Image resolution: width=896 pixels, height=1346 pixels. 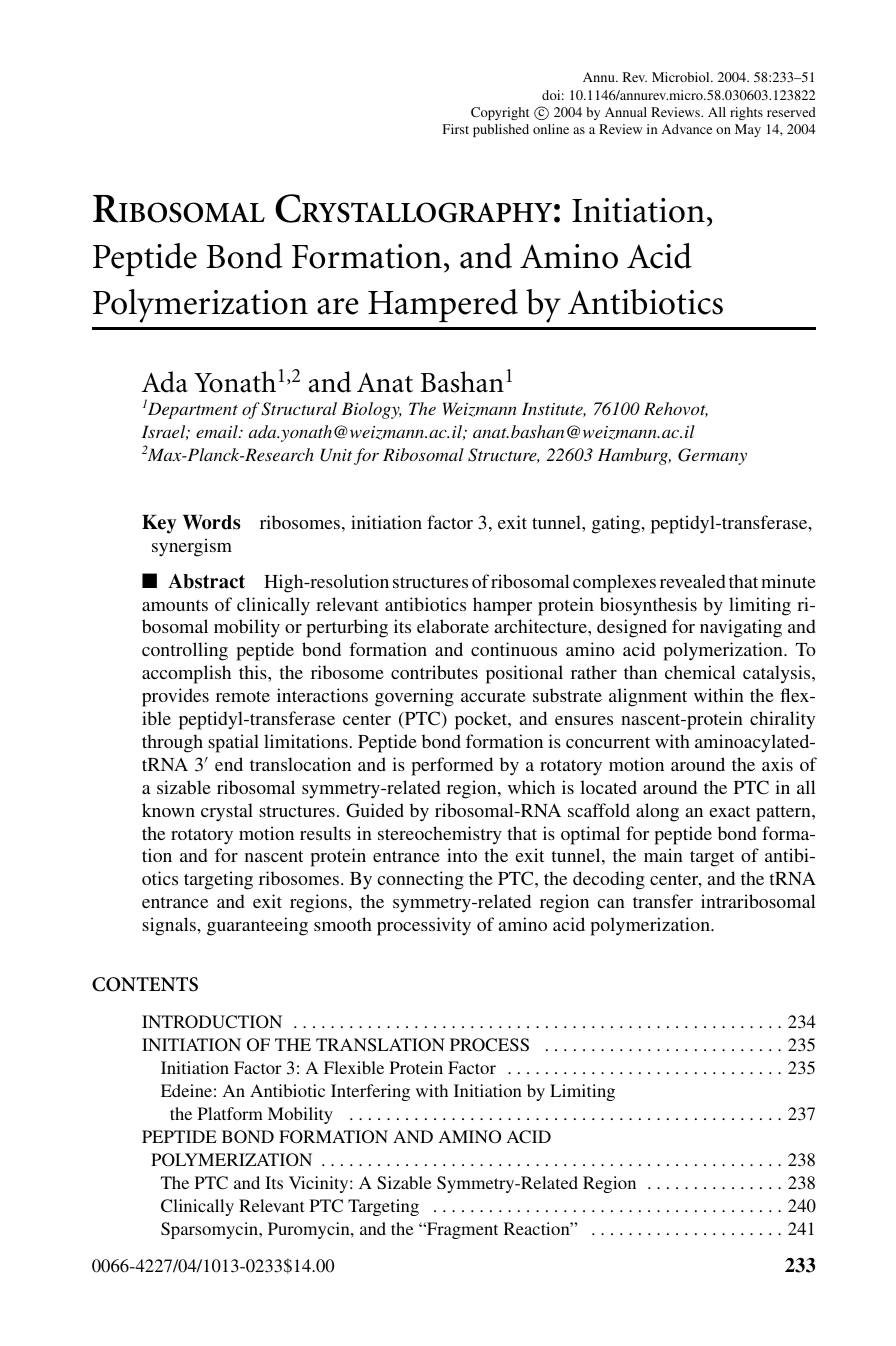 I want to click on contributes, so click(x=434, y=672).
